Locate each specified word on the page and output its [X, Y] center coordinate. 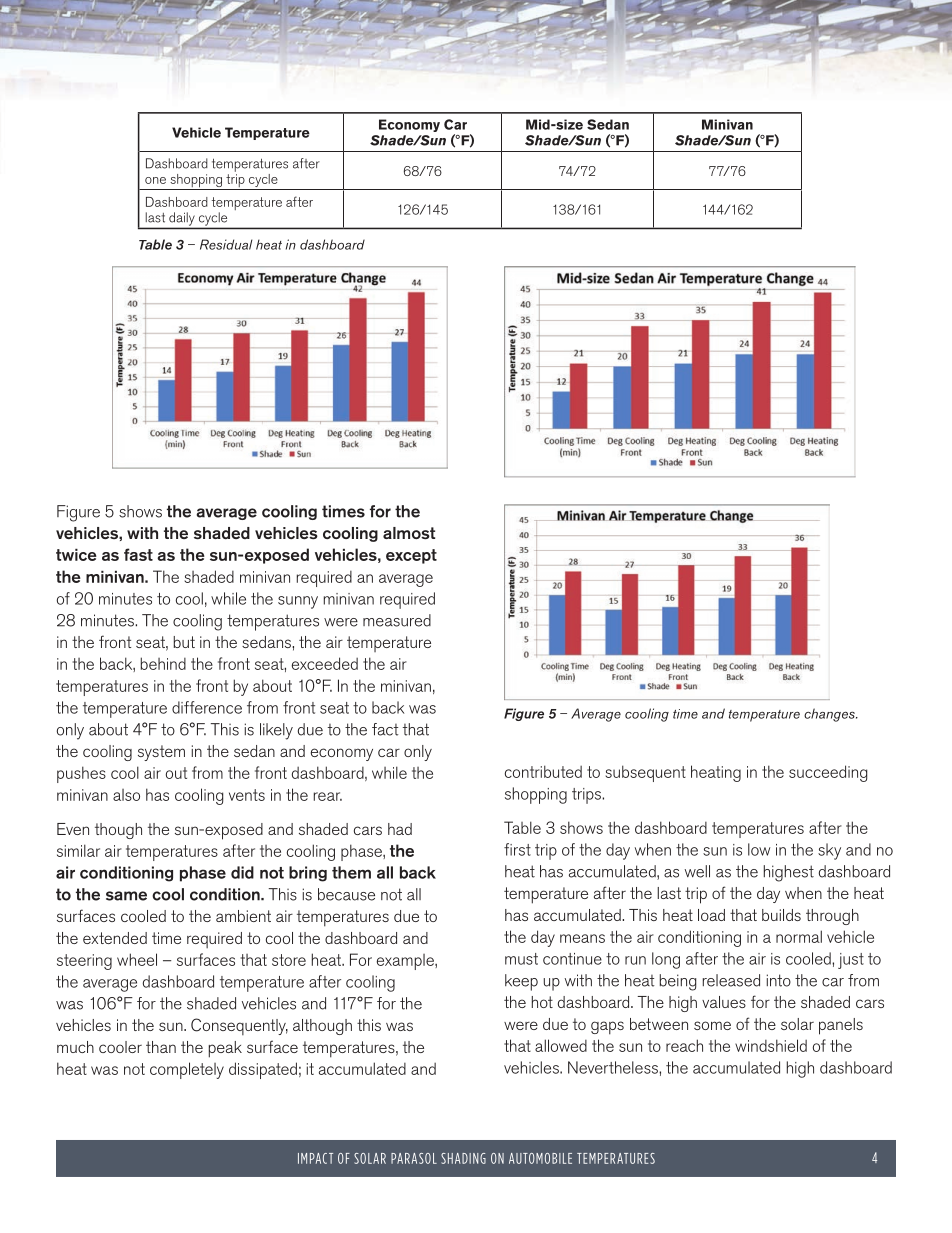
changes [830, 715]
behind [163, 663]
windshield [771, 1045]
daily [182, 219]
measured [397, 620]
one [155, 180]
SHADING [463, 1158]
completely [187, 1070]
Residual [226, 244]
